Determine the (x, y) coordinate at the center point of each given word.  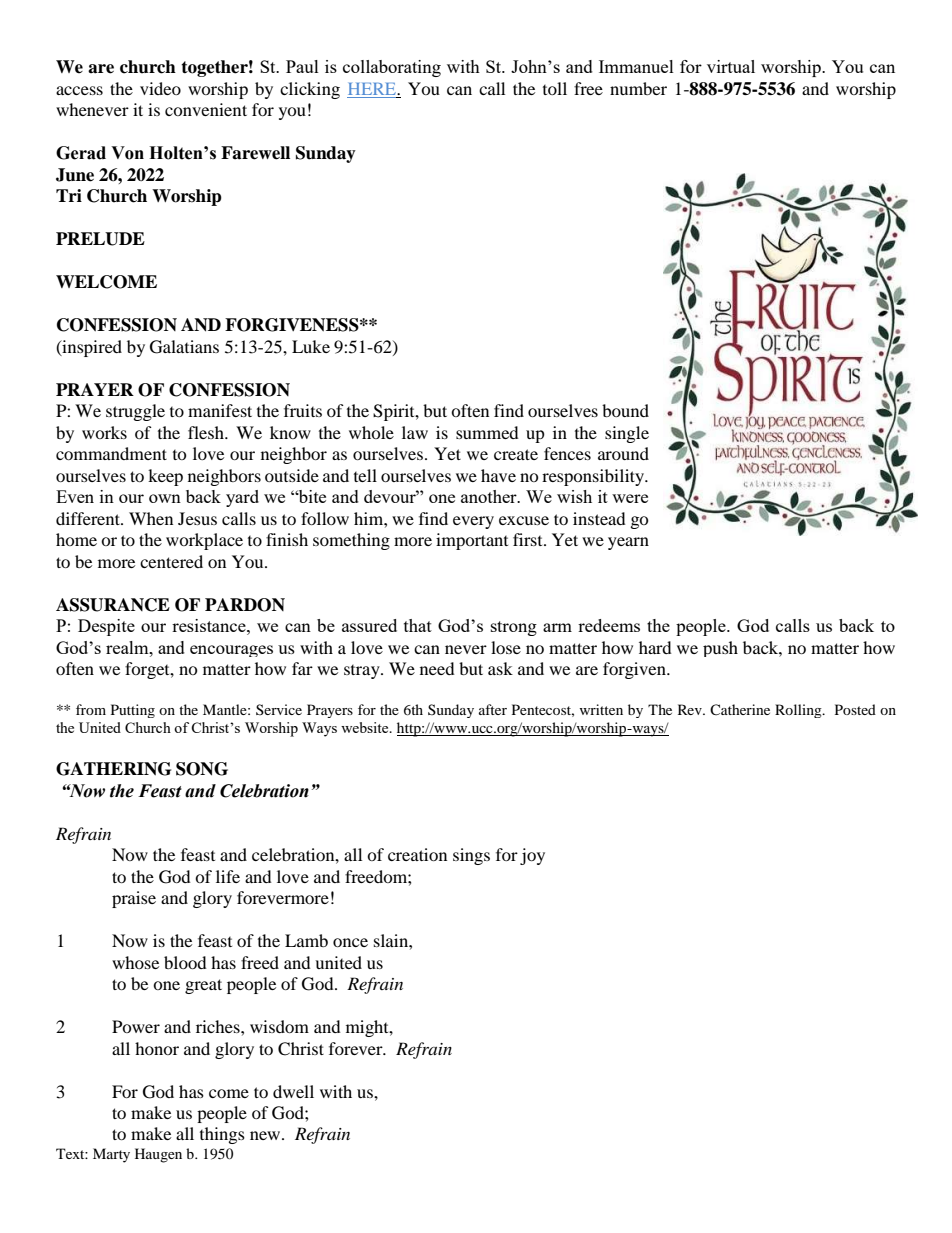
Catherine (740, 709)
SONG (202, 769)
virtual (731, 66)
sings (471, 856)
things (222, 1135)
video (160, 88)
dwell (293, 1091)
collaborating (392, 68)
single (627, 434)
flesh (207, 432)
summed (487, 432)
